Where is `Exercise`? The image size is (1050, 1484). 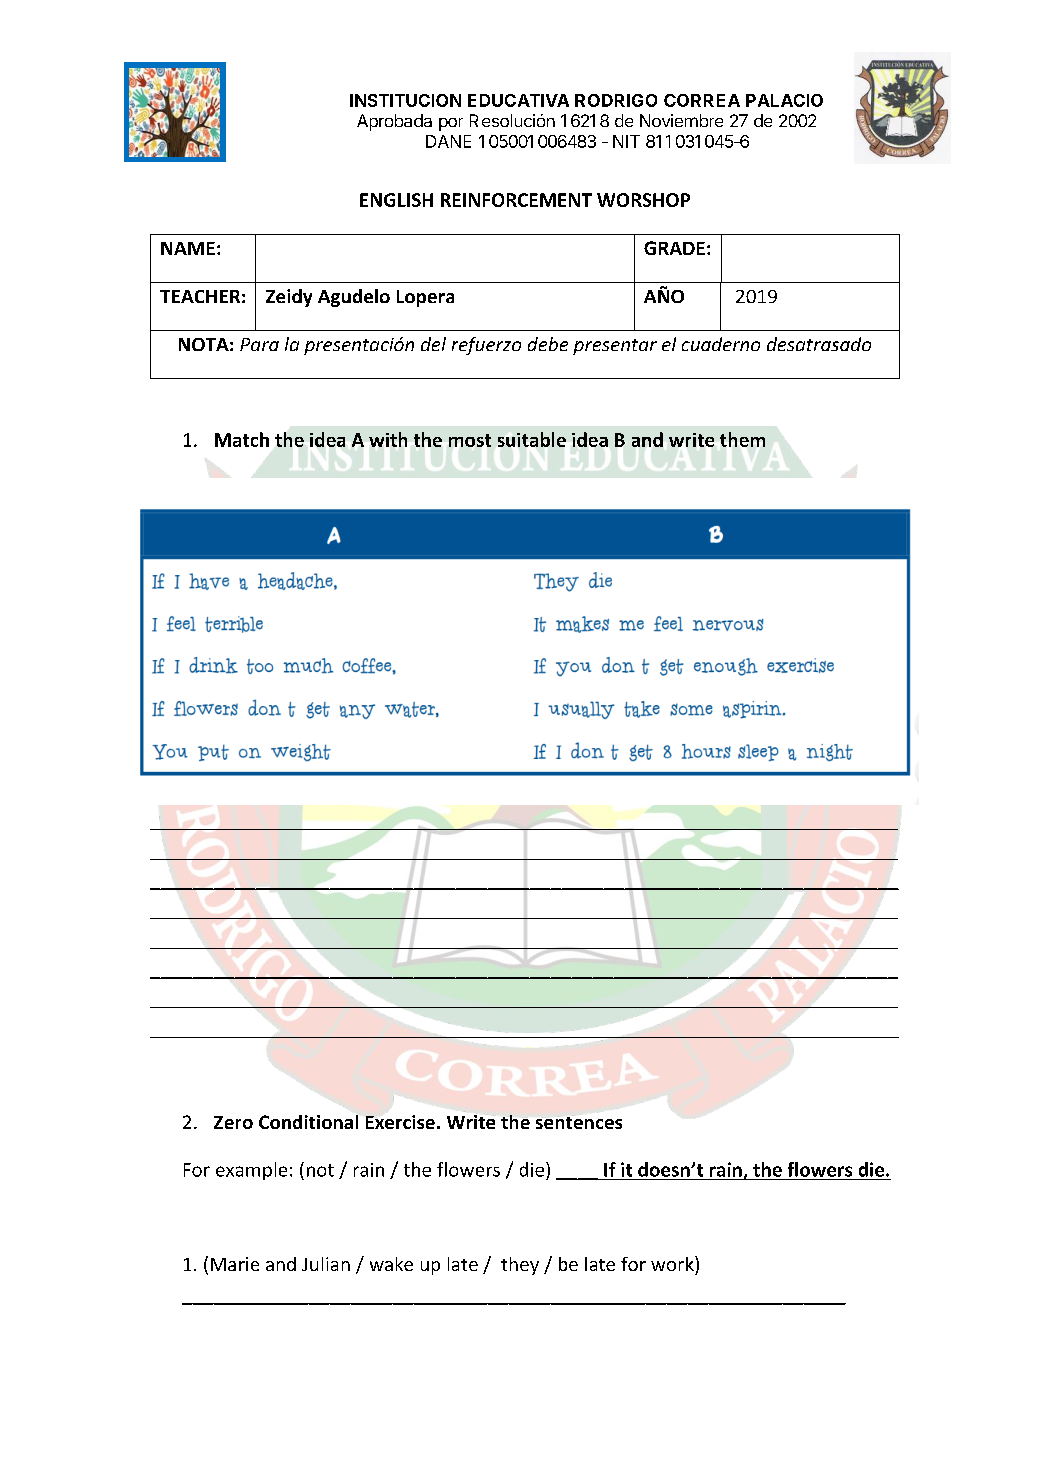
Exercise is located at coordinates (400, 1122).
